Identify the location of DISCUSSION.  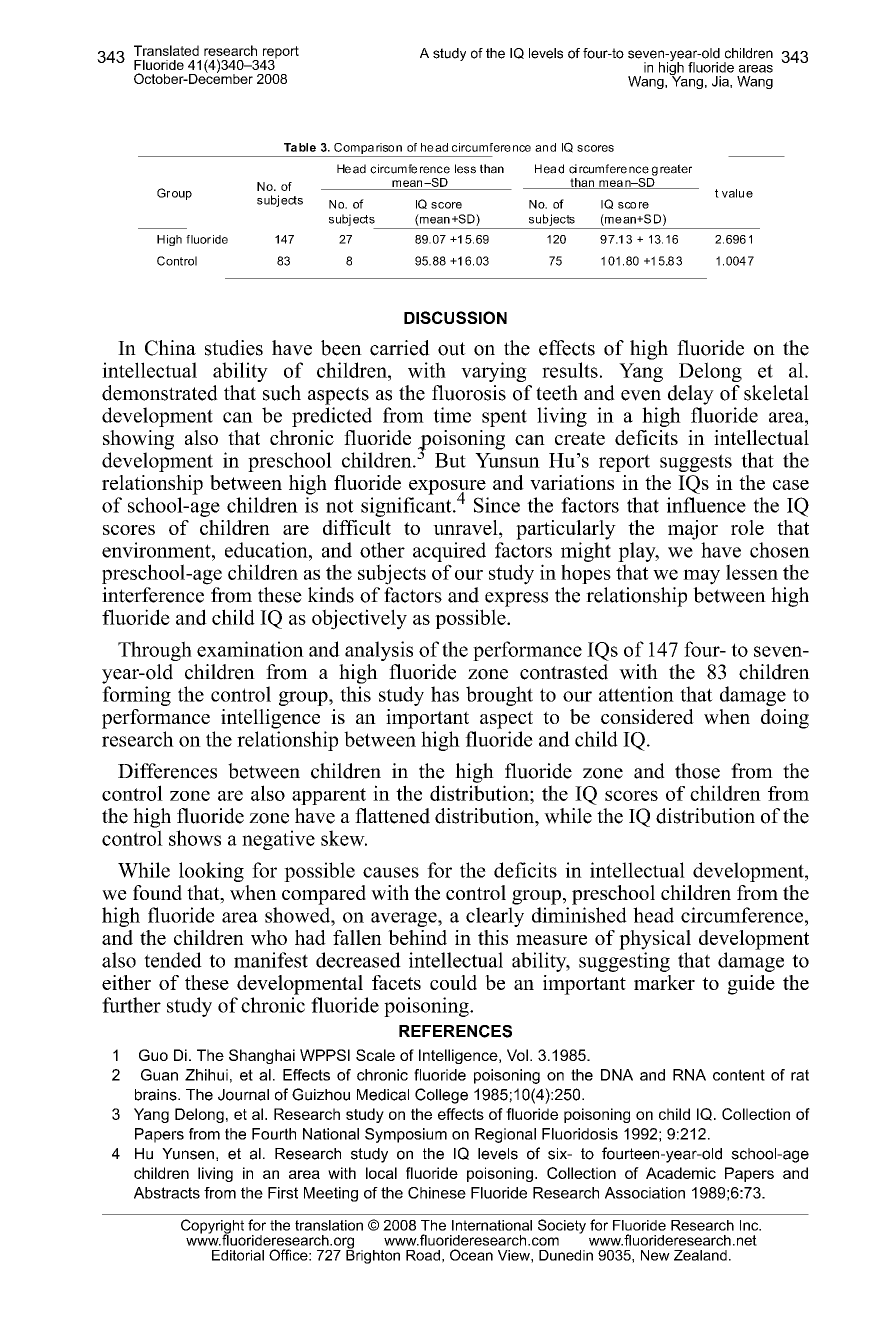
(455, 317).
